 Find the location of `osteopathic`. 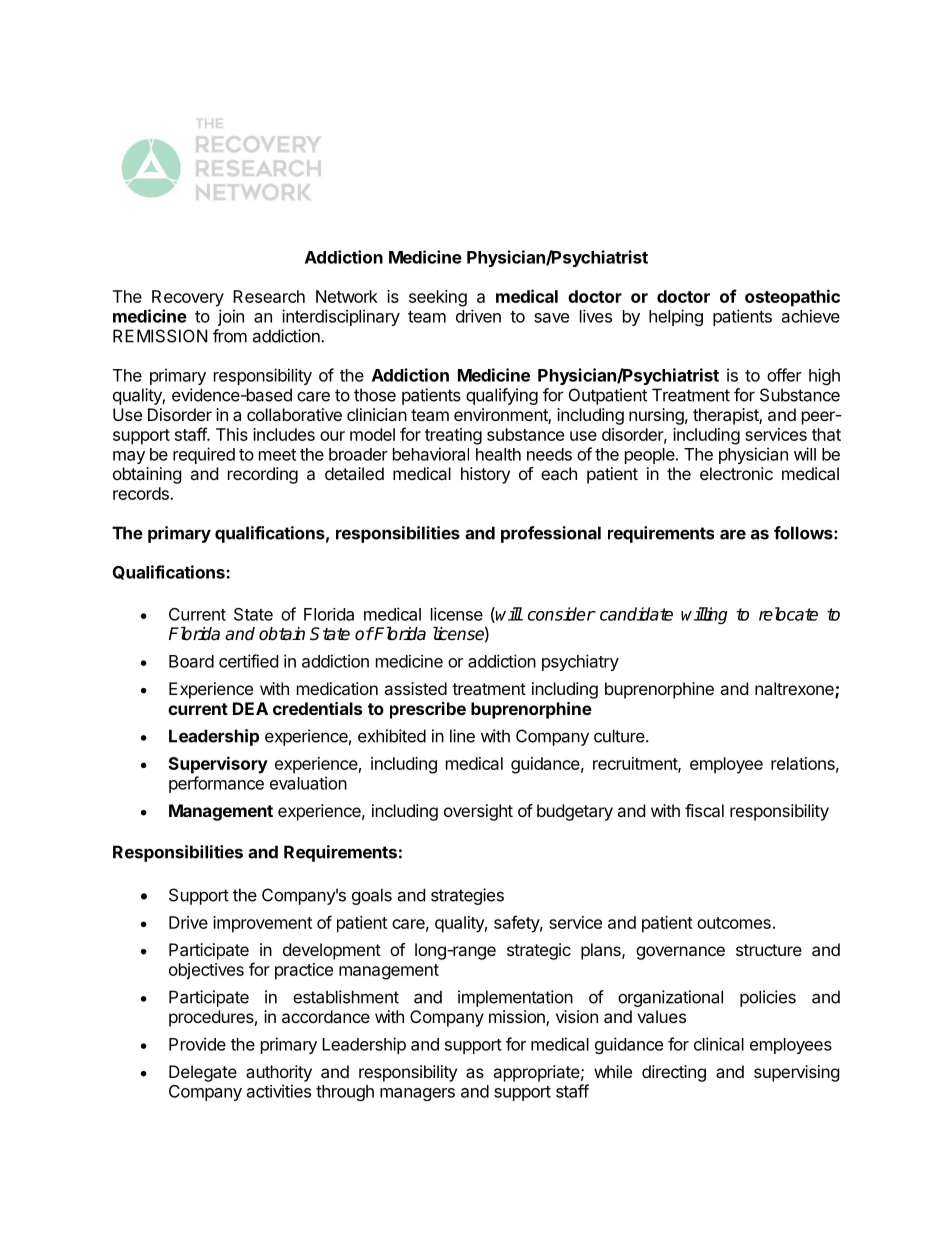

osteopathic is located at coordinates (792, 298).
